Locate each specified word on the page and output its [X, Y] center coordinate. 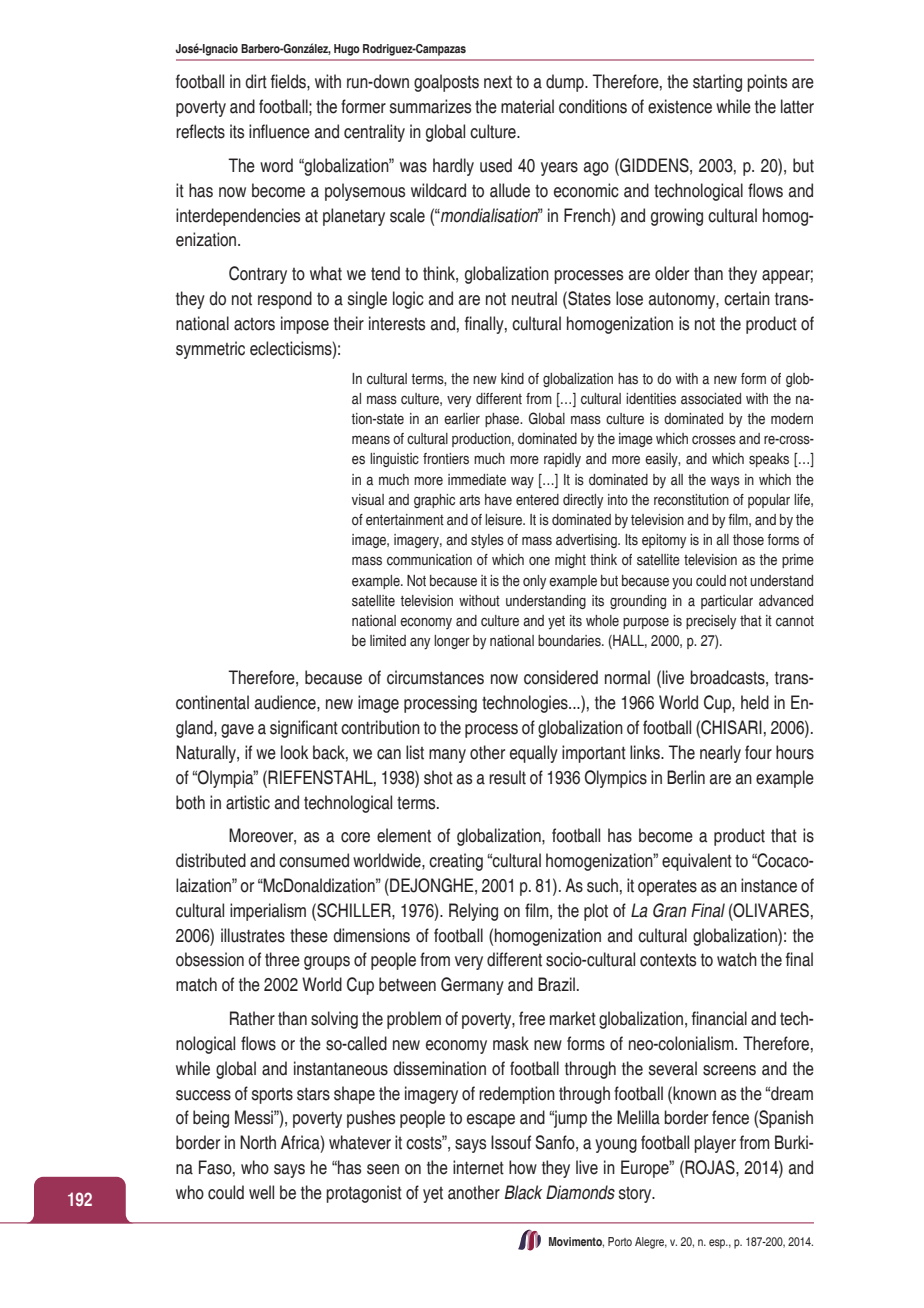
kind [512, 379]
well [261, 1192]
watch [737, 959]
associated [711, 399]
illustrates [253, 935]
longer [452, 642]
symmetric [210, 350]
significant [304, 729]
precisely [711, 622]
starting [717, 83]
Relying [473, 912]
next [498, 82]
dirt [256, 81]
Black [523, 1192]
